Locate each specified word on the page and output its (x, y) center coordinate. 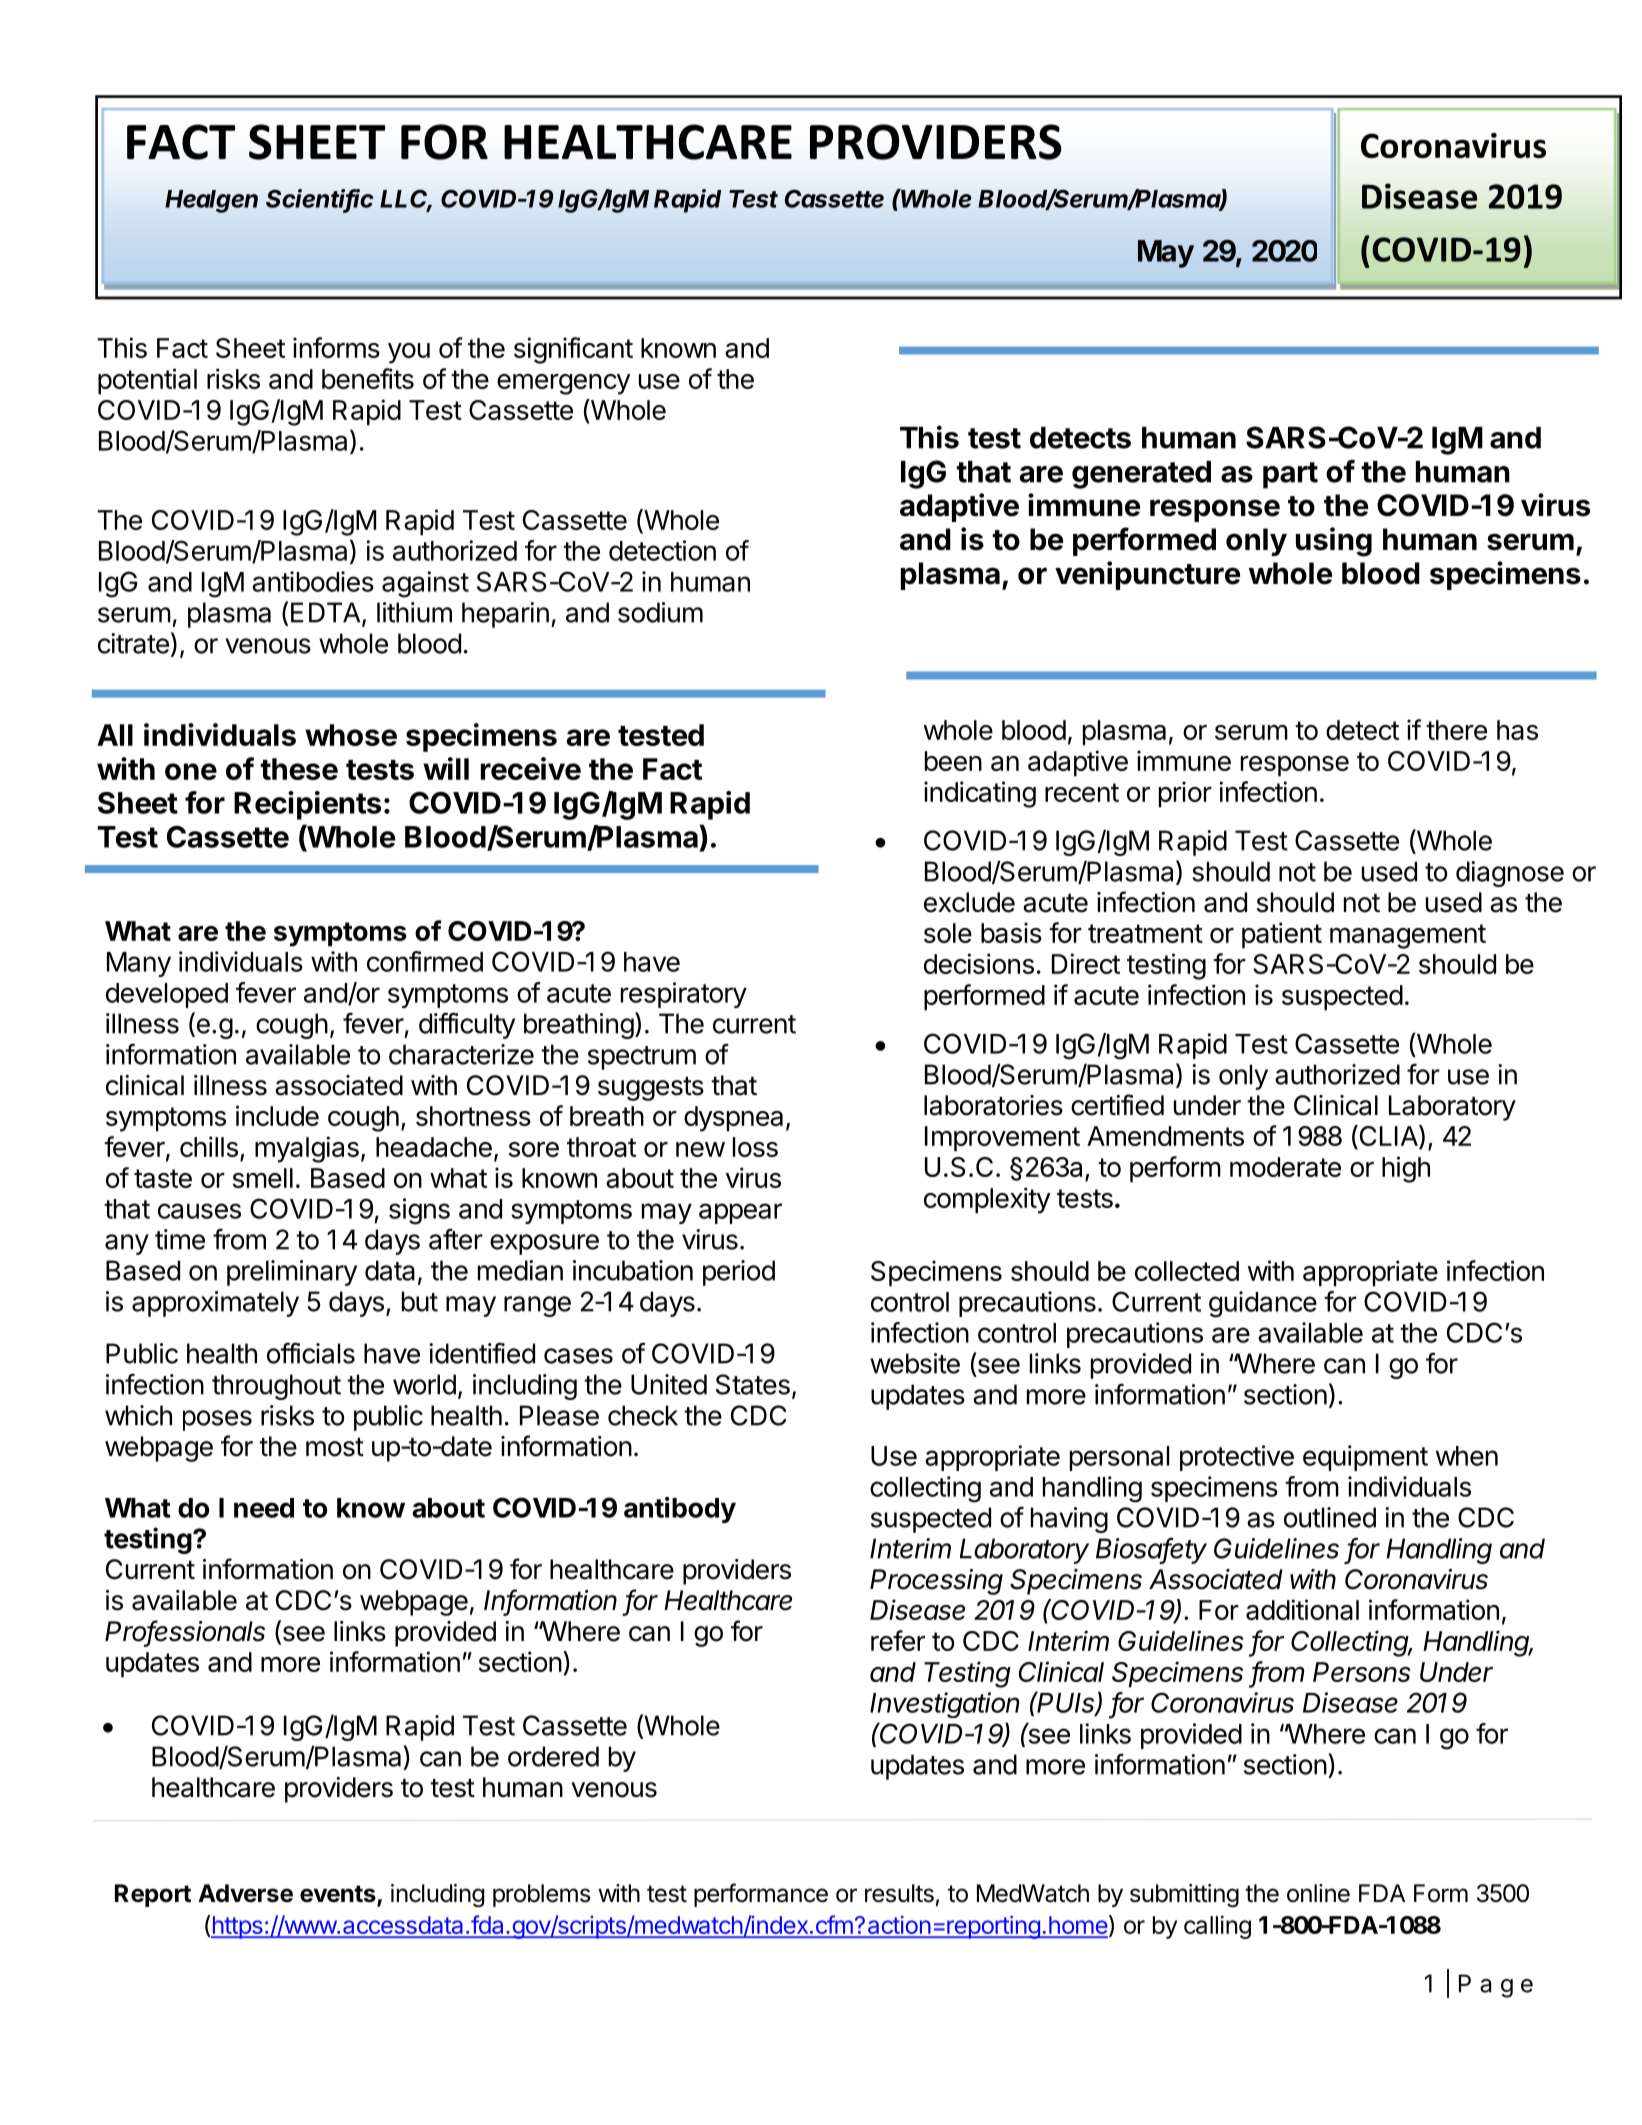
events (339, 1895)
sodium (660, 612)
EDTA (327, 613)
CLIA (1388, 1137)
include (277, 1115)
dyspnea (733, 1119)
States (753, 1384)
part (1290, 475)
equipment (1365, 1458)
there (1456, 730)
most (335, 1447)
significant (573, 350)
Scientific (319, 199)
